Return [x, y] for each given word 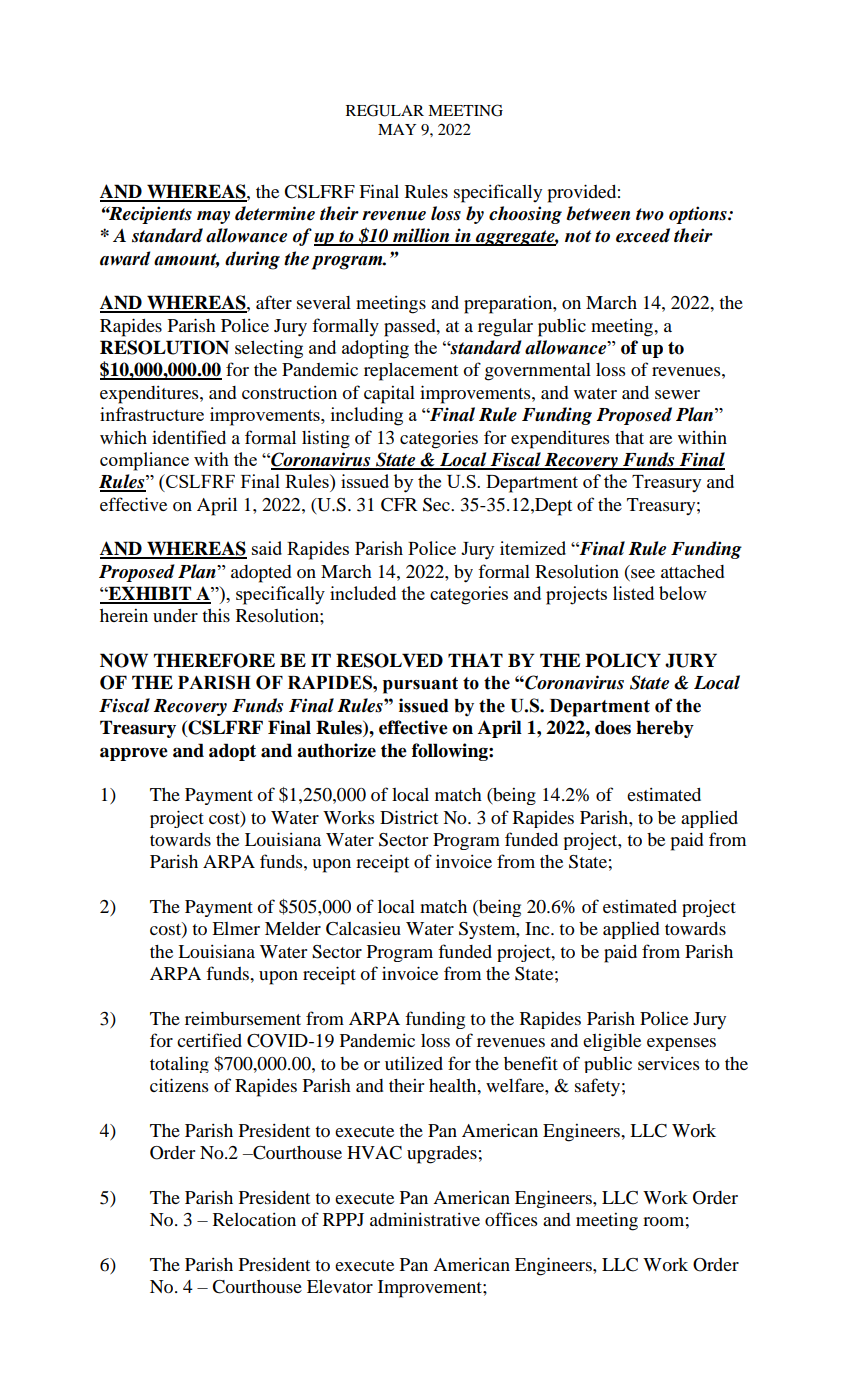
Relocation [254, 1219]
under [175, 615]
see [643, 573]
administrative [425, 1219]
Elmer [236, 928]
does [613, 727]
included [363, 593]
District [409, 817]
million [421, 236]
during [252, 260]
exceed [643, 235]
